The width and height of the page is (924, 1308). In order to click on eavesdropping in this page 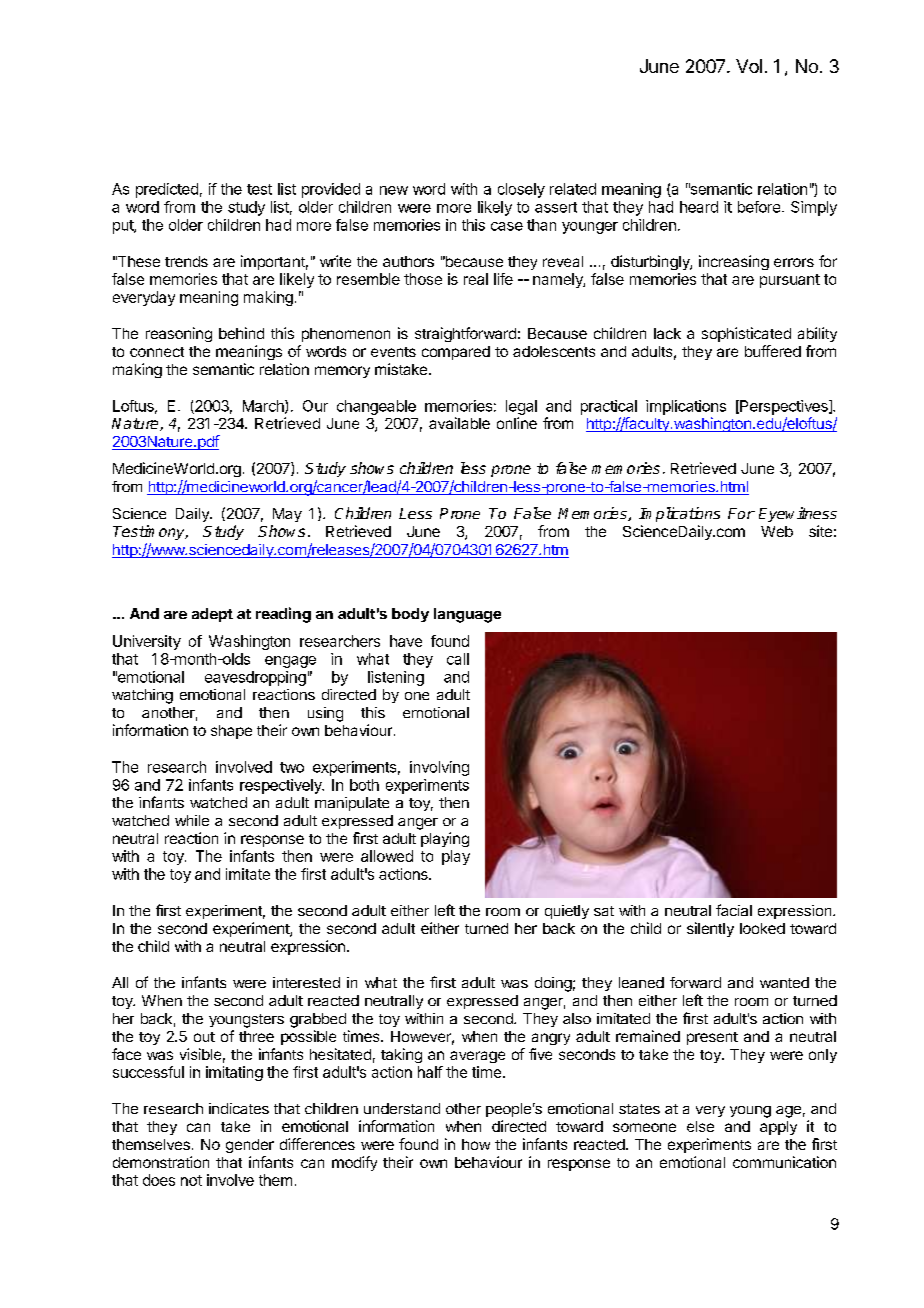, I will do `click(255, 678)`.
